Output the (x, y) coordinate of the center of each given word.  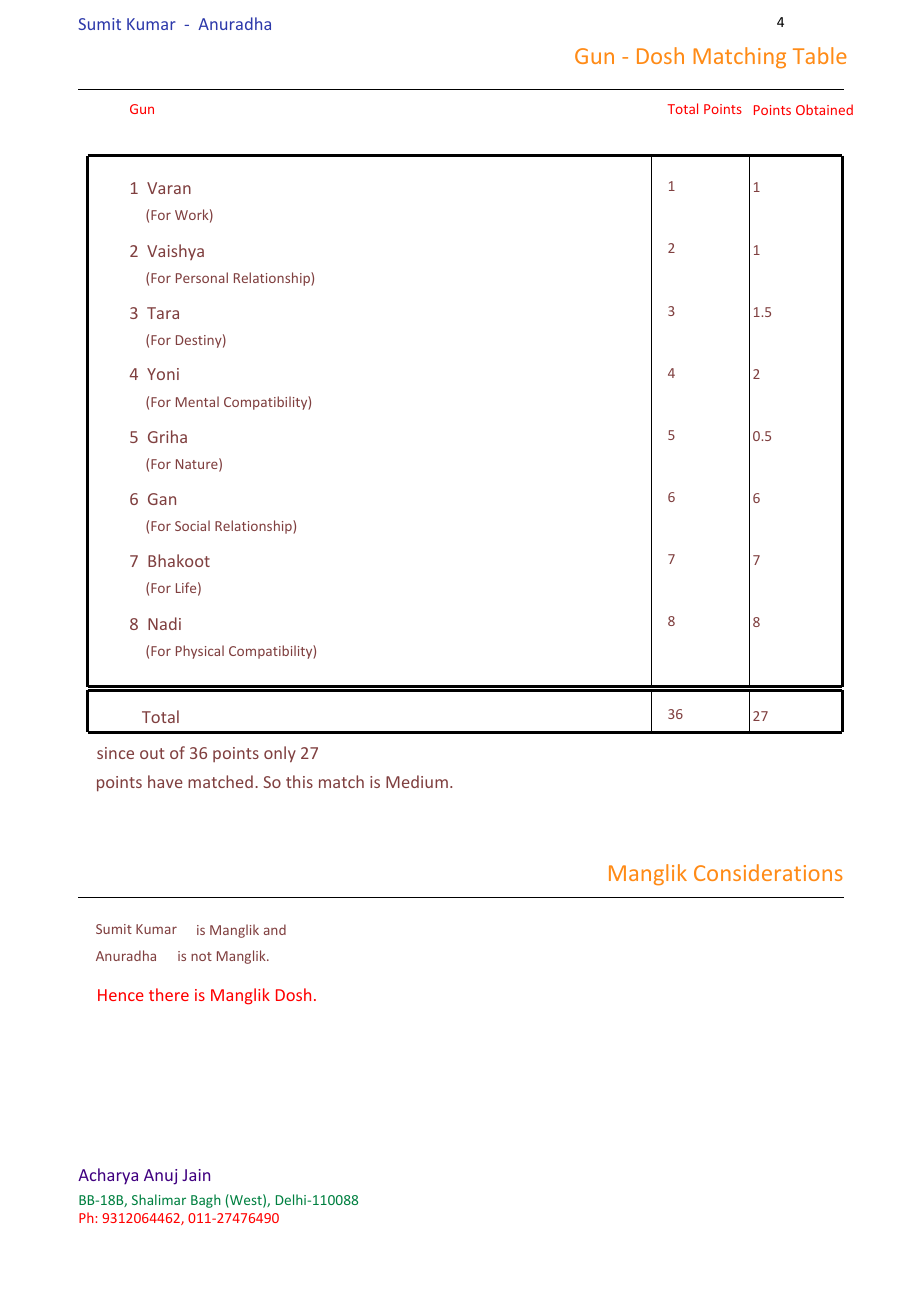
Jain (196, 1175)
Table (820, 55)
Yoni (163, 374)
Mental (197, 401)
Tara (163, 313)
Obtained (824, 109)
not (201, 956)
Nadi (164, 623)
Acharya (108, 1176)
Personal (202, 277)
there (169, 994)
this (299, 781)
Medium (417, 781)
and (275, 929)
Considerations (768, 872)
